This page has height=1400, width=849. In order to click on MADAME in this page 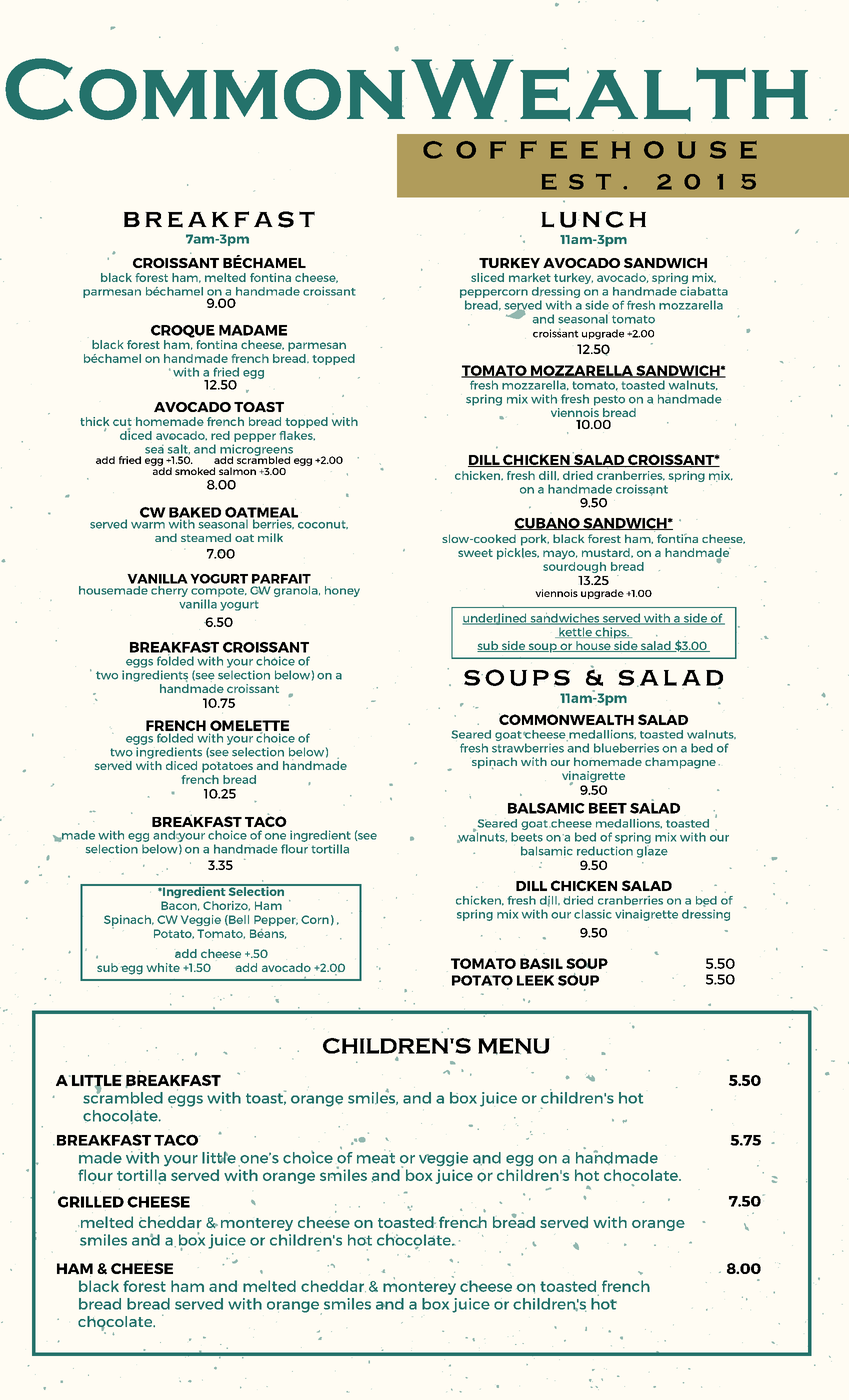, I will do `click(253, 330)`.
